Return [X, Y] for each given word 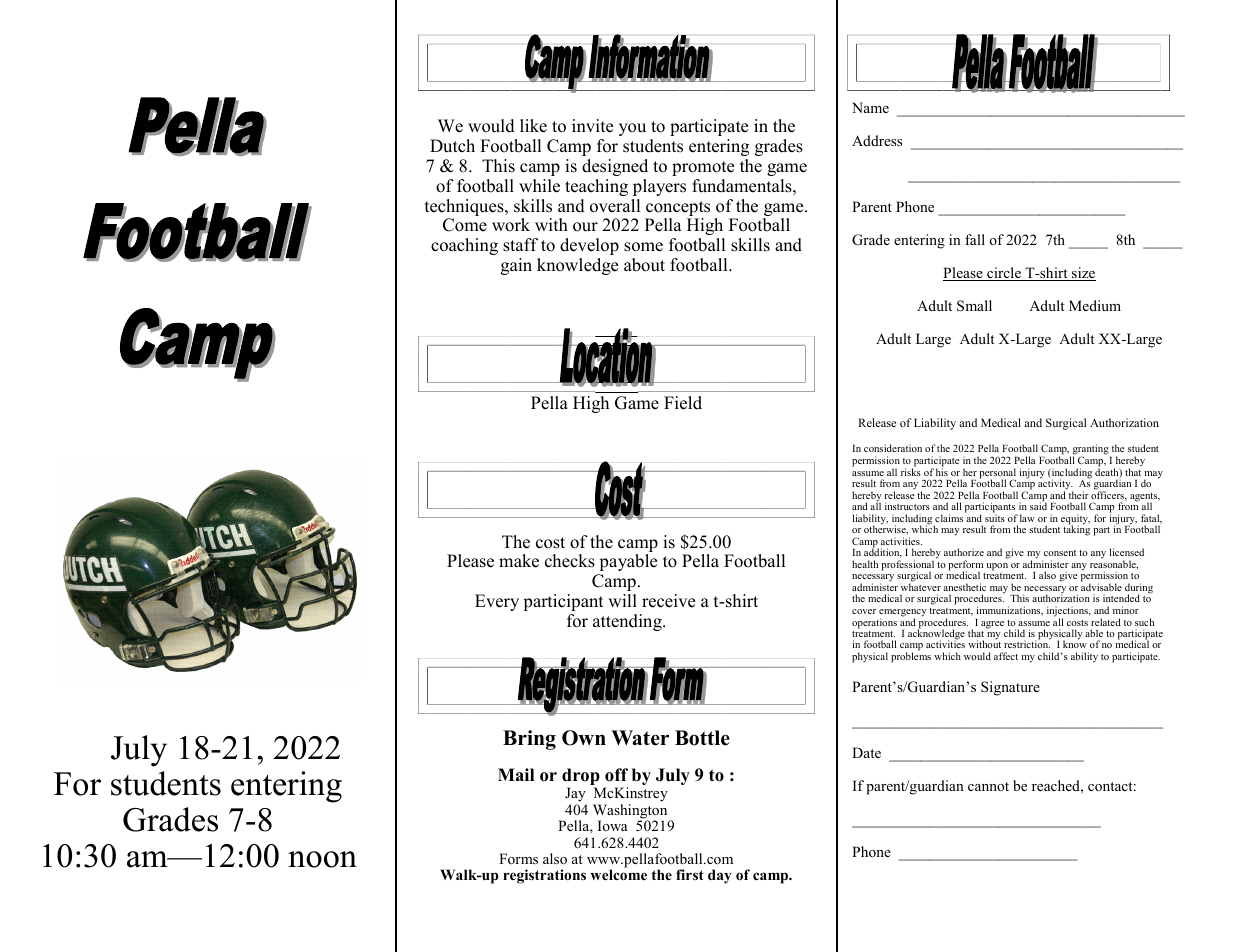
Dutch [452, 146]
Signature [1010, 688]
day [720, 876]
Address [877, 140]
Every [497, 602]
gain [516, 266]
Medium [1095, 305]
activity [1055, 484]
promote [703, 168]
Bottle [702, 738]
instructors [907, 506]
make [519, 561]
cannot [988, 786]
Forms [518, 858]
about [644, 265]
